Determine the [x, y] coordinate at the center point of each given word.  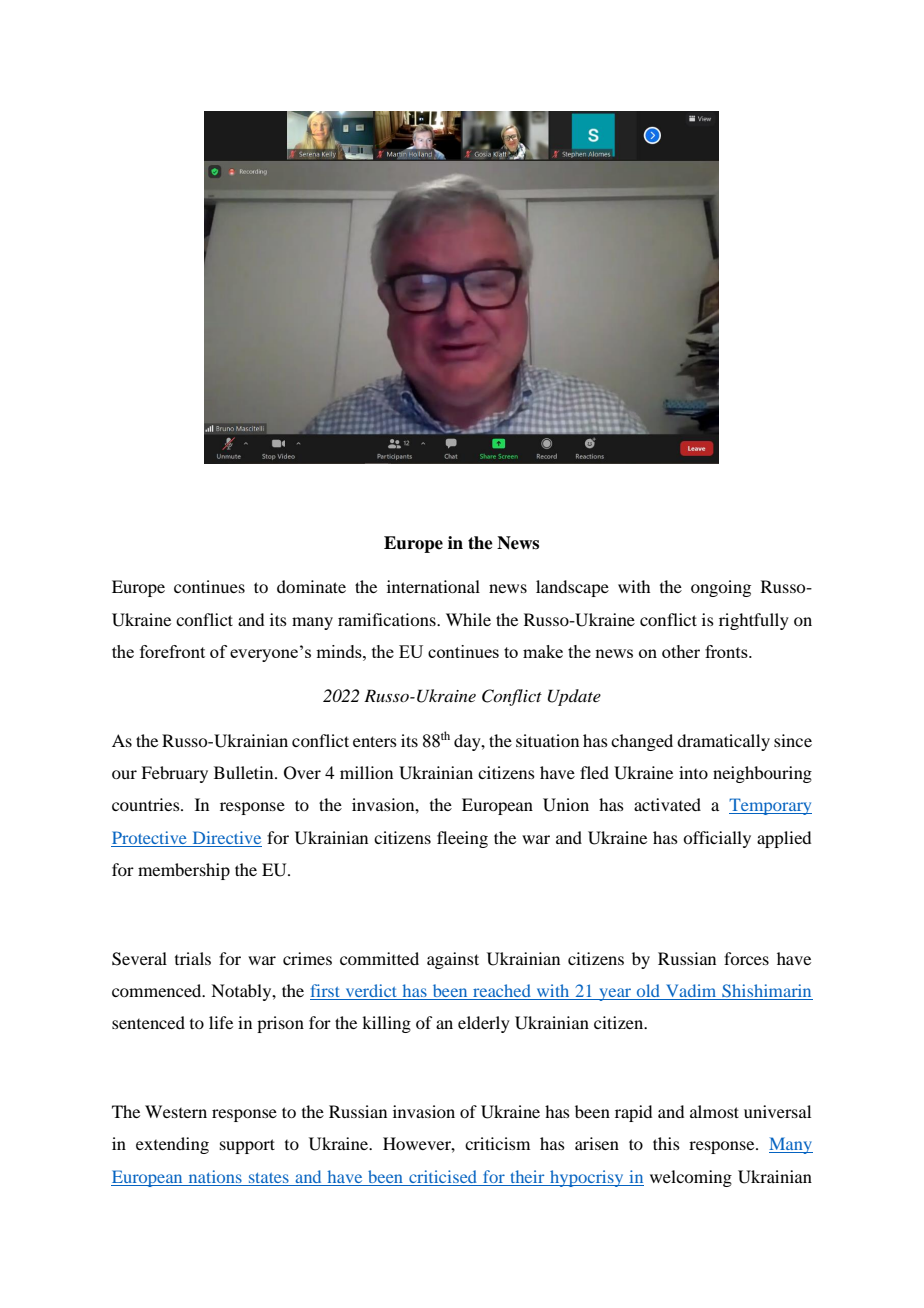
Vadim [691, 992]
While [468, 619]
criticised [443, 1176]
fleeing [462, 839]
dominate [311, 586]
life [221, 1022]
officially [717, 839]
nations [215, 1176]
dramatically [723, 742]
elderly [484, 1024]
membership [184, 871]
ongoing [721, 588]
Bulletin [245, 772]
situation [547, 740]
